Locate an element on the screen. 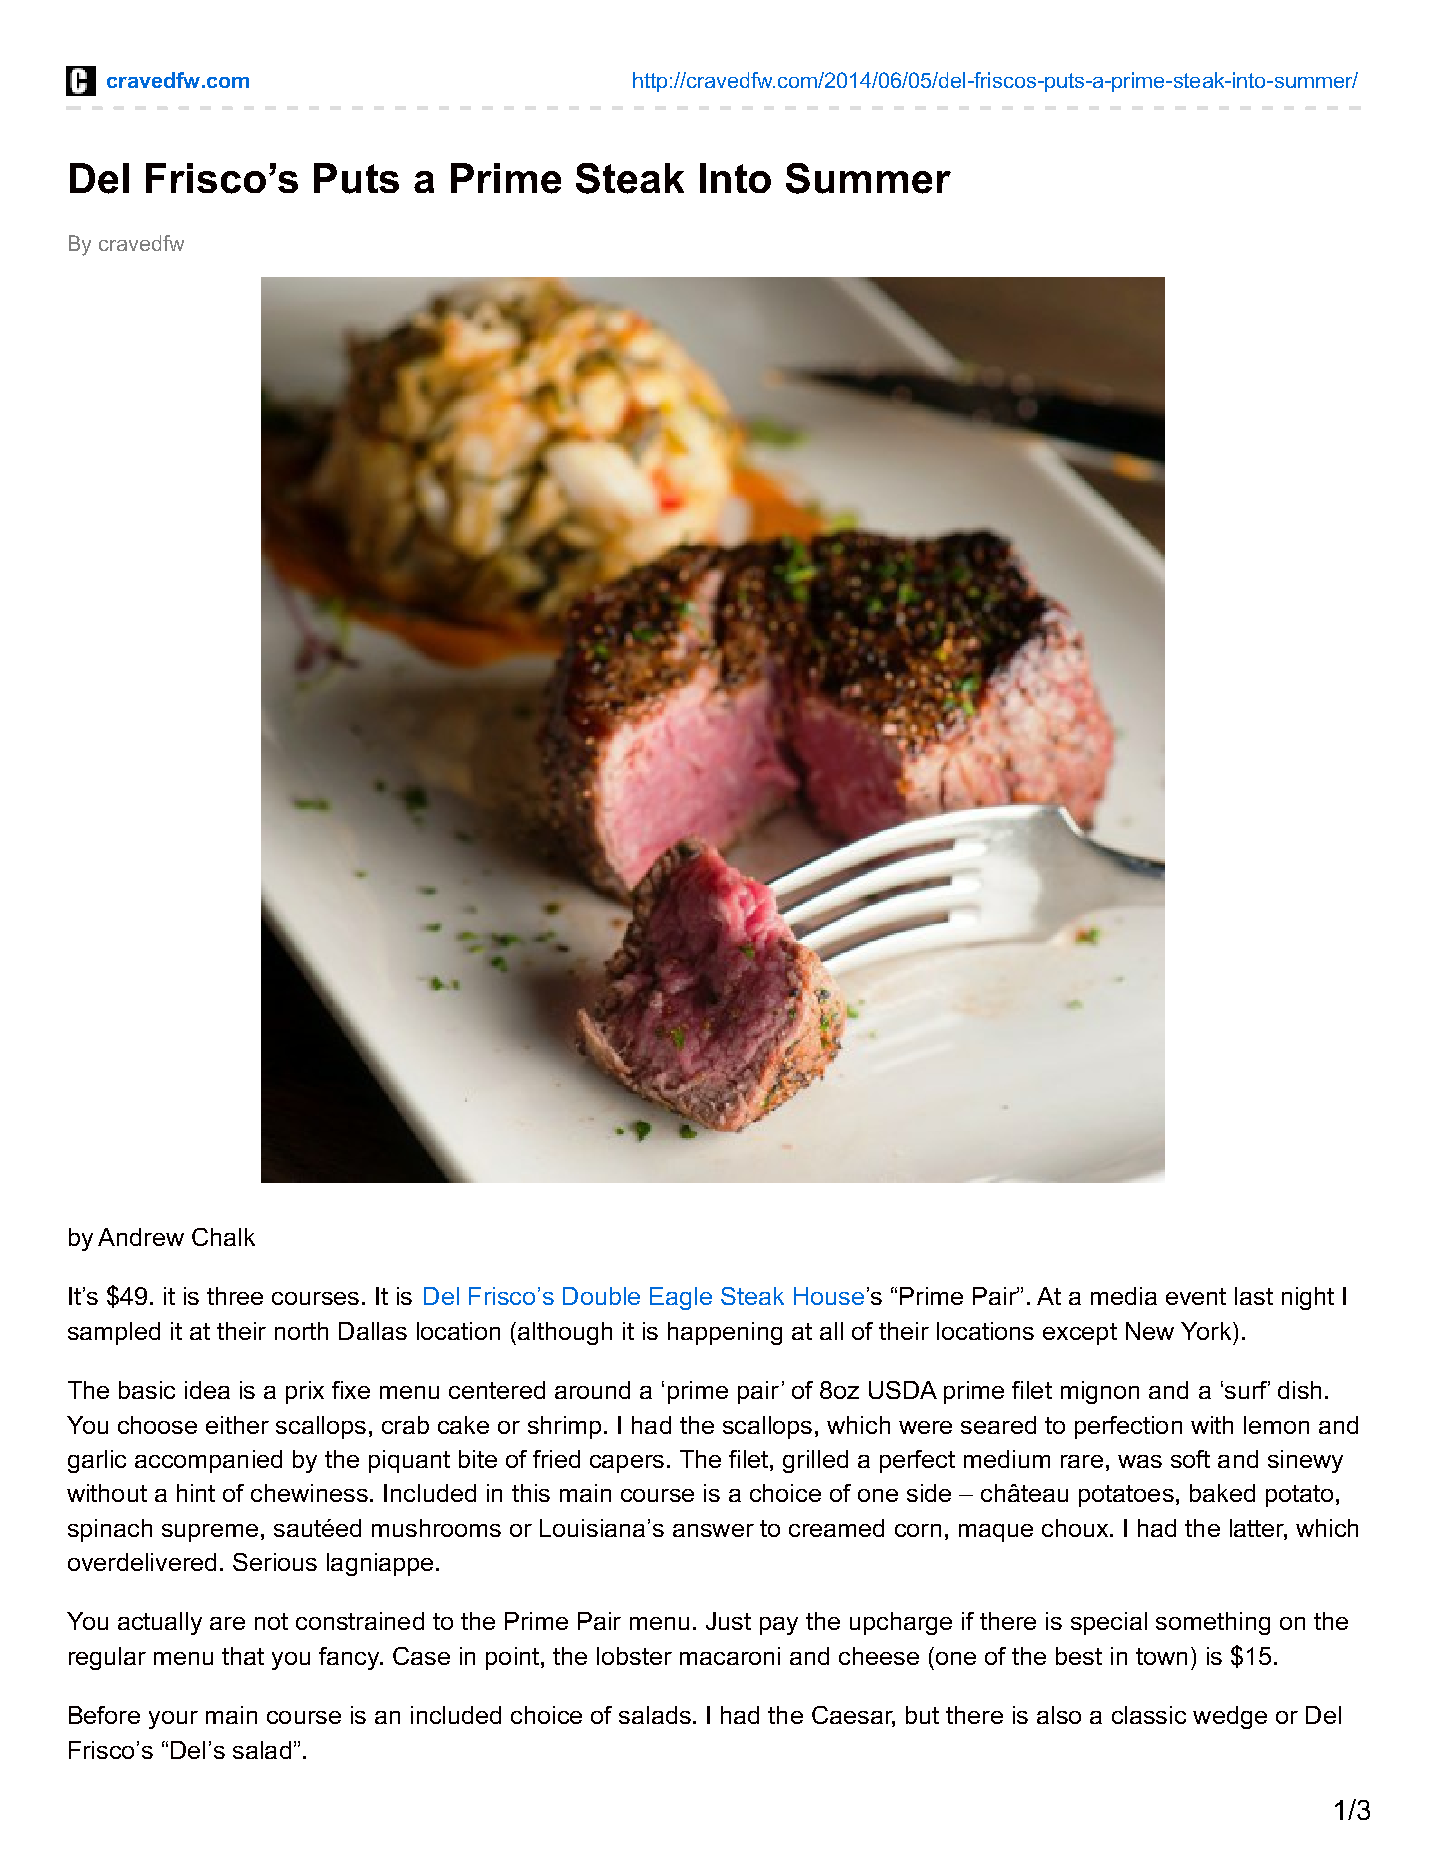 The height and width of the screenshot is (1861, 1438). hint is located at coordinates (196, 1493).
